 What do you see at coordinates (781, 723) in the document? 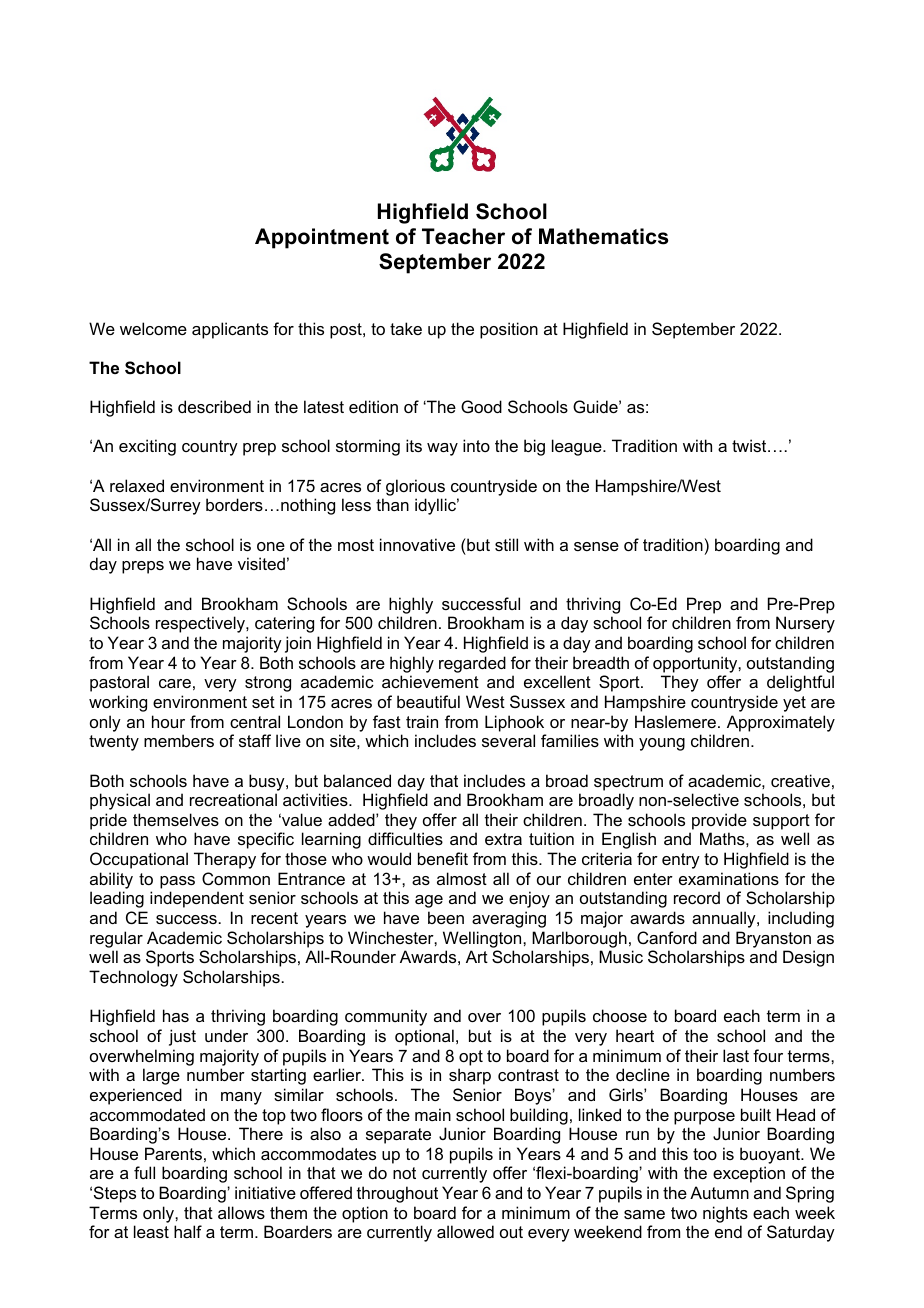
I see `Approximately` at bounding box center [781, 723].
